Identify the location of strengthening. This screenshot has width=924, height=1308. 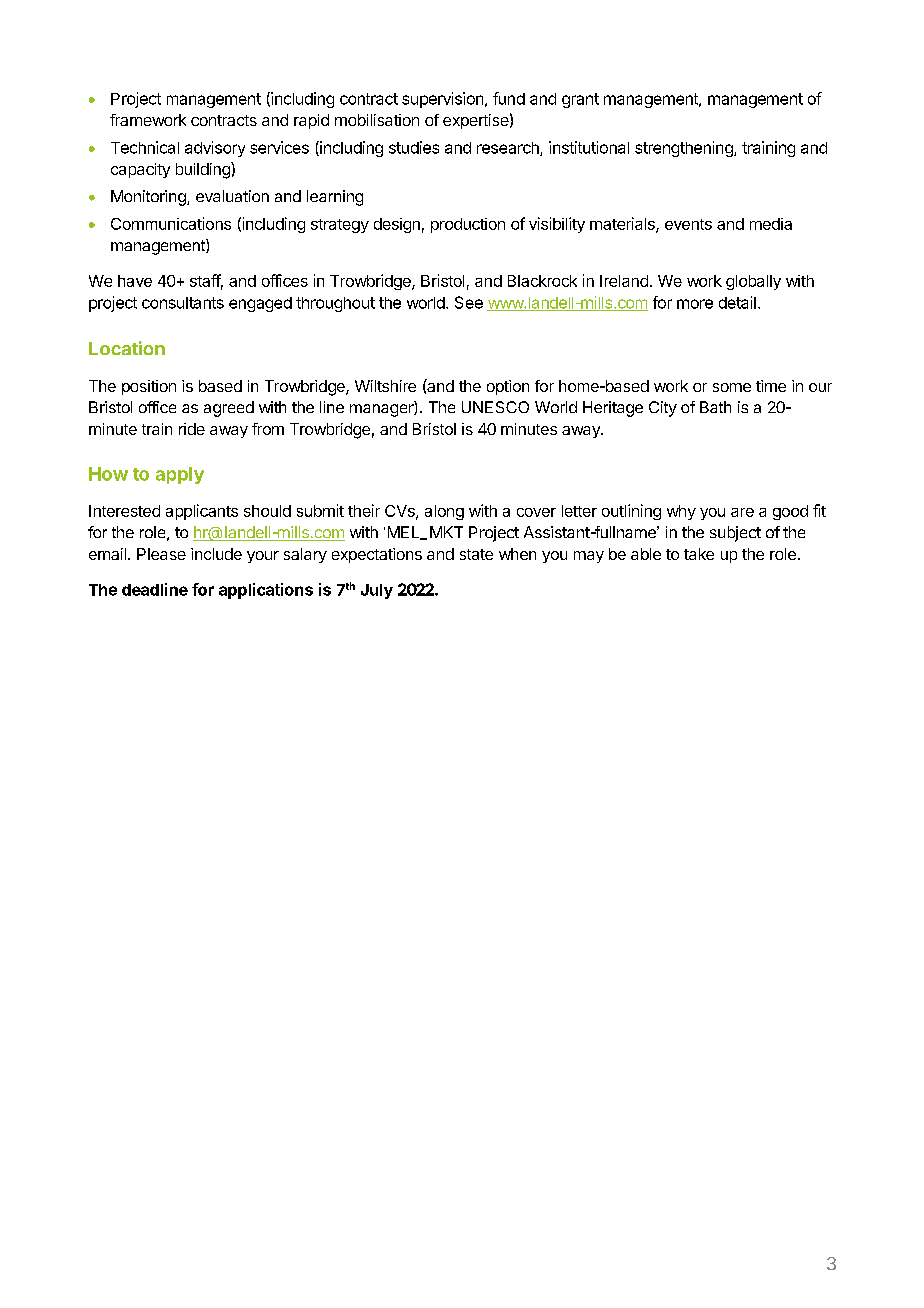
(685, 149).
